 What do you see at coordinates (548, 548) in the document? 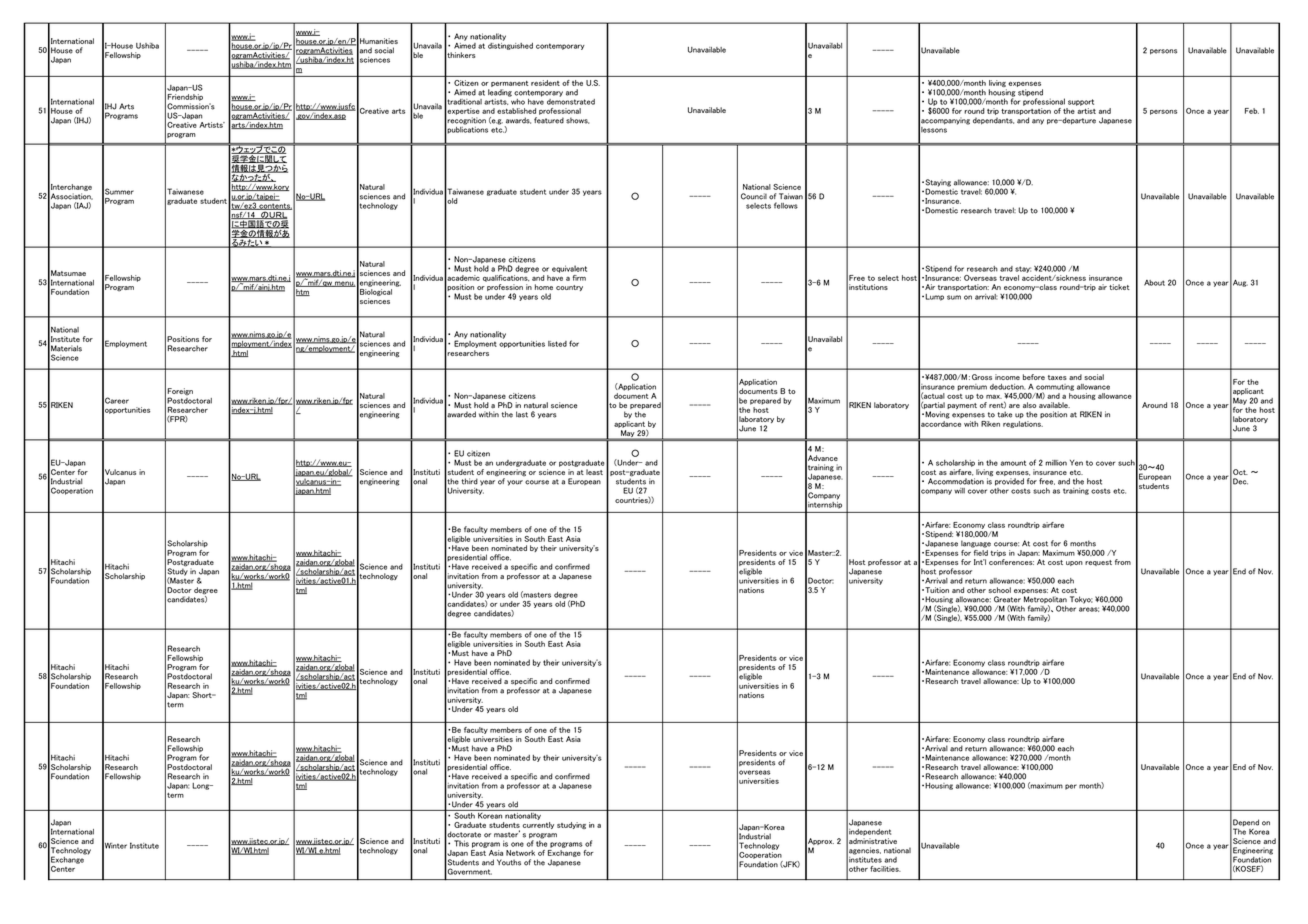
I see `their` at bounding box center [548, 548].
